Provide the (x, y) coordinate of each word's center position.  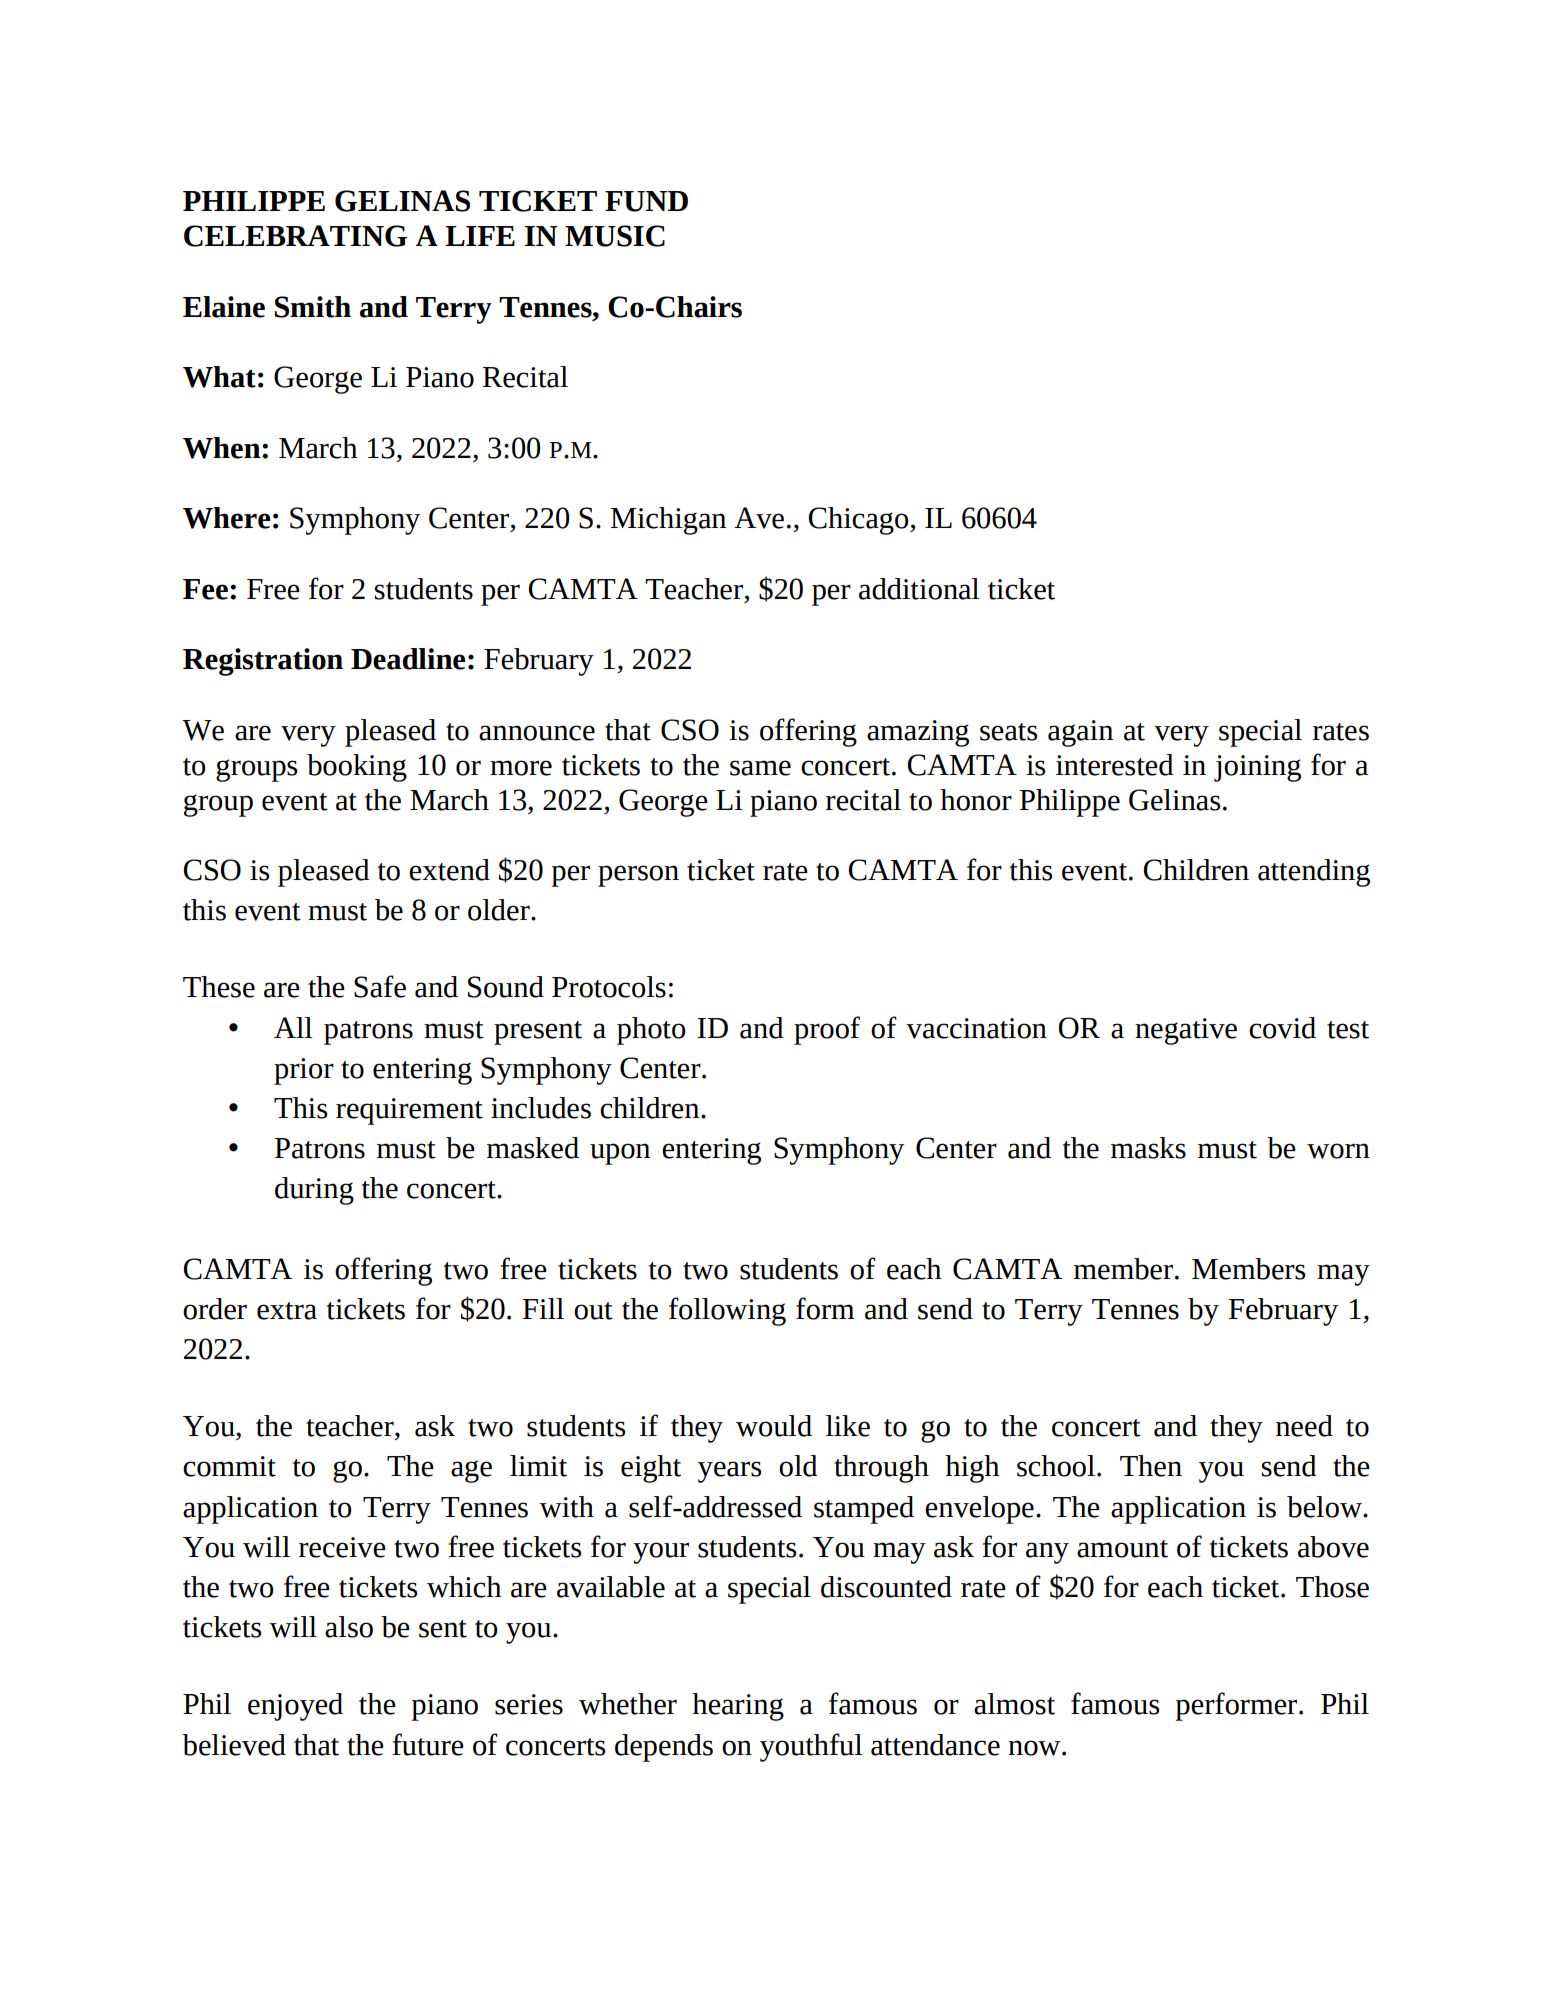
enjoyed (295, 1707)
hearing (738, 1707)
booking (357, 768)
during (314, 1191)
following (727, 1311)
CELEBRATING (295, 236)
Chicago (860, 521)
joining (1257, 768)
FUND (646, 201)
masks (1148, 1148)
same (760, 768)
